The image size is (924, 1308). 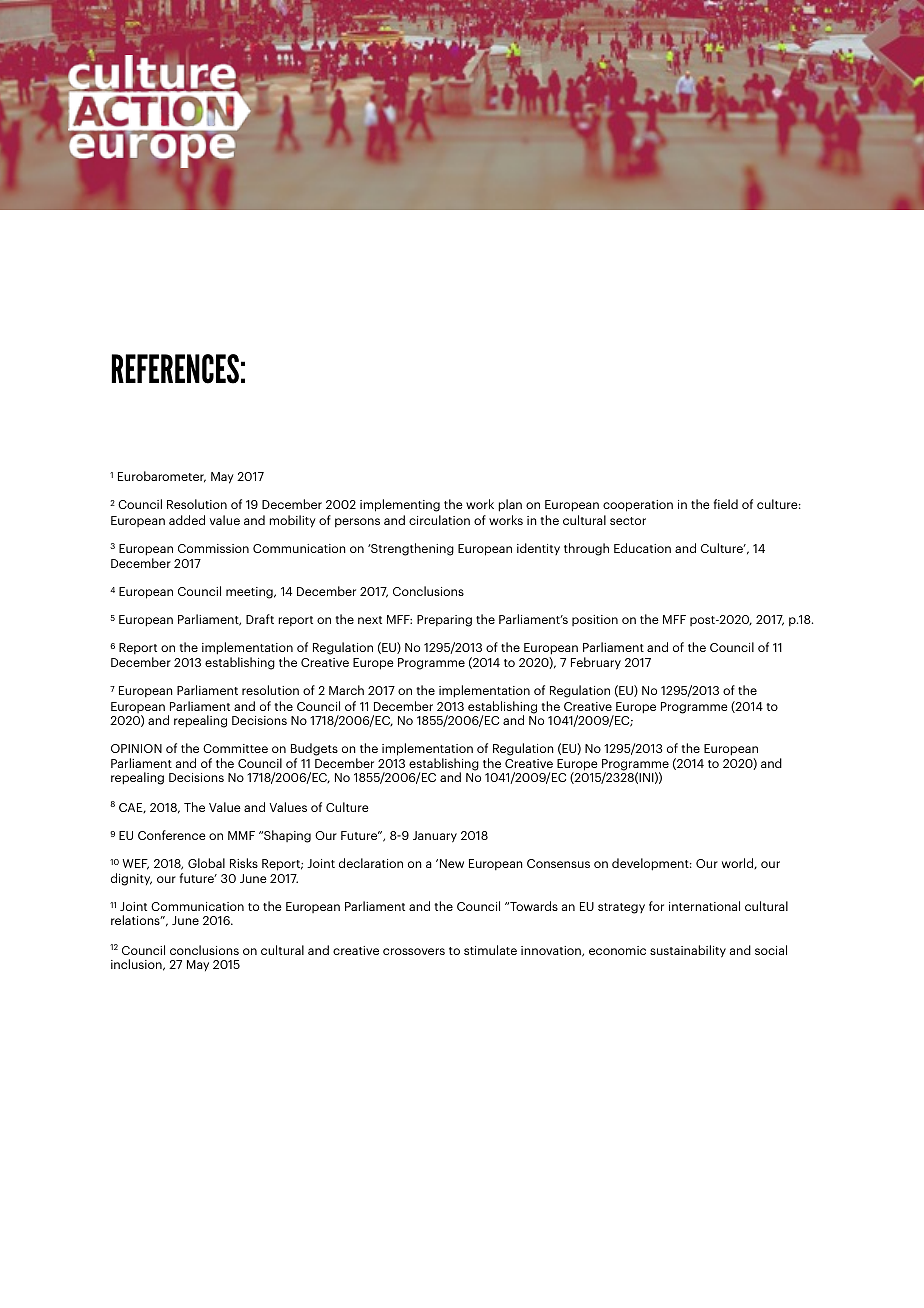 I want to click on Consensus, so click(x=558, y=863).
